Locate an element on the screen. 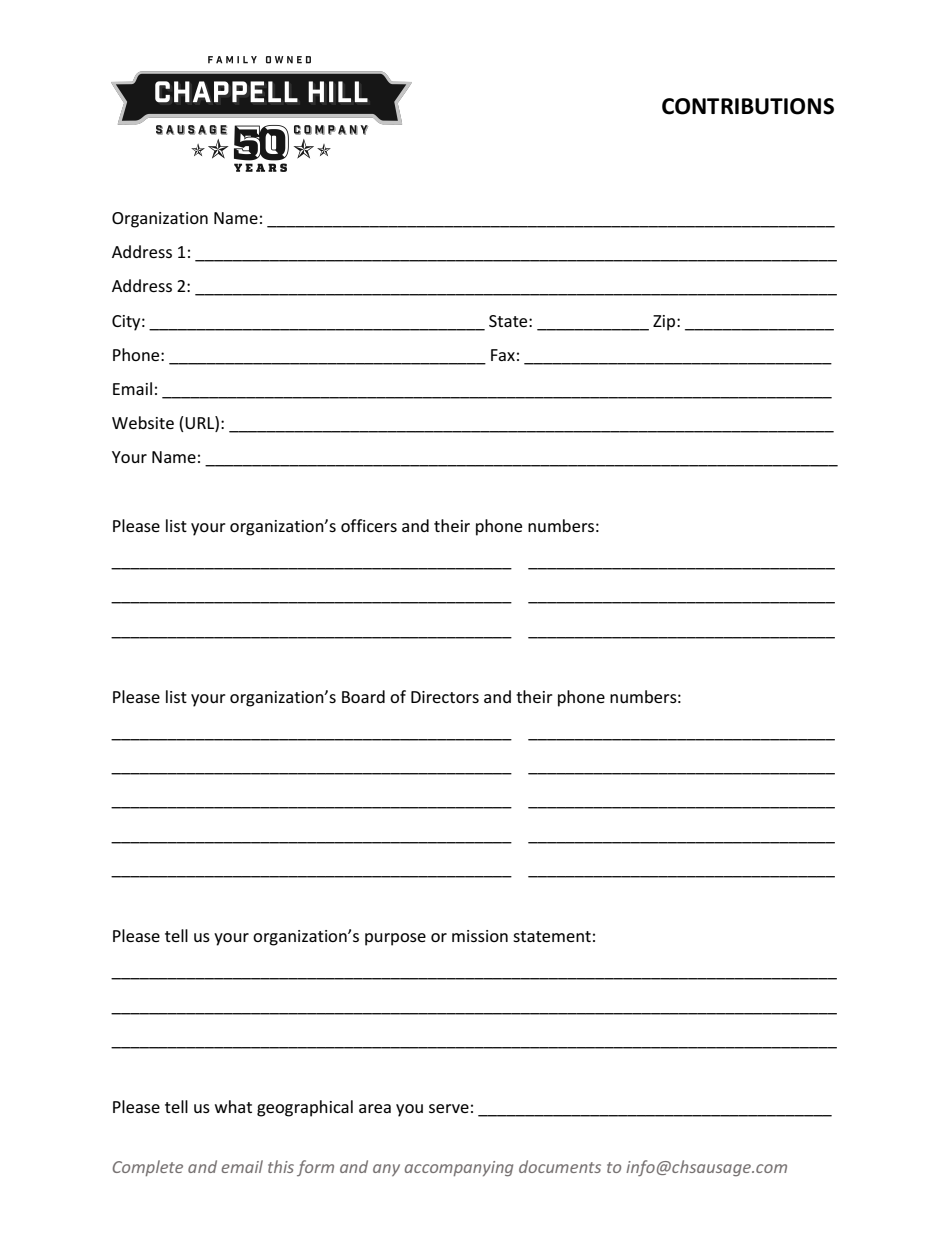  documents is located at coordinates (560, 1166).
